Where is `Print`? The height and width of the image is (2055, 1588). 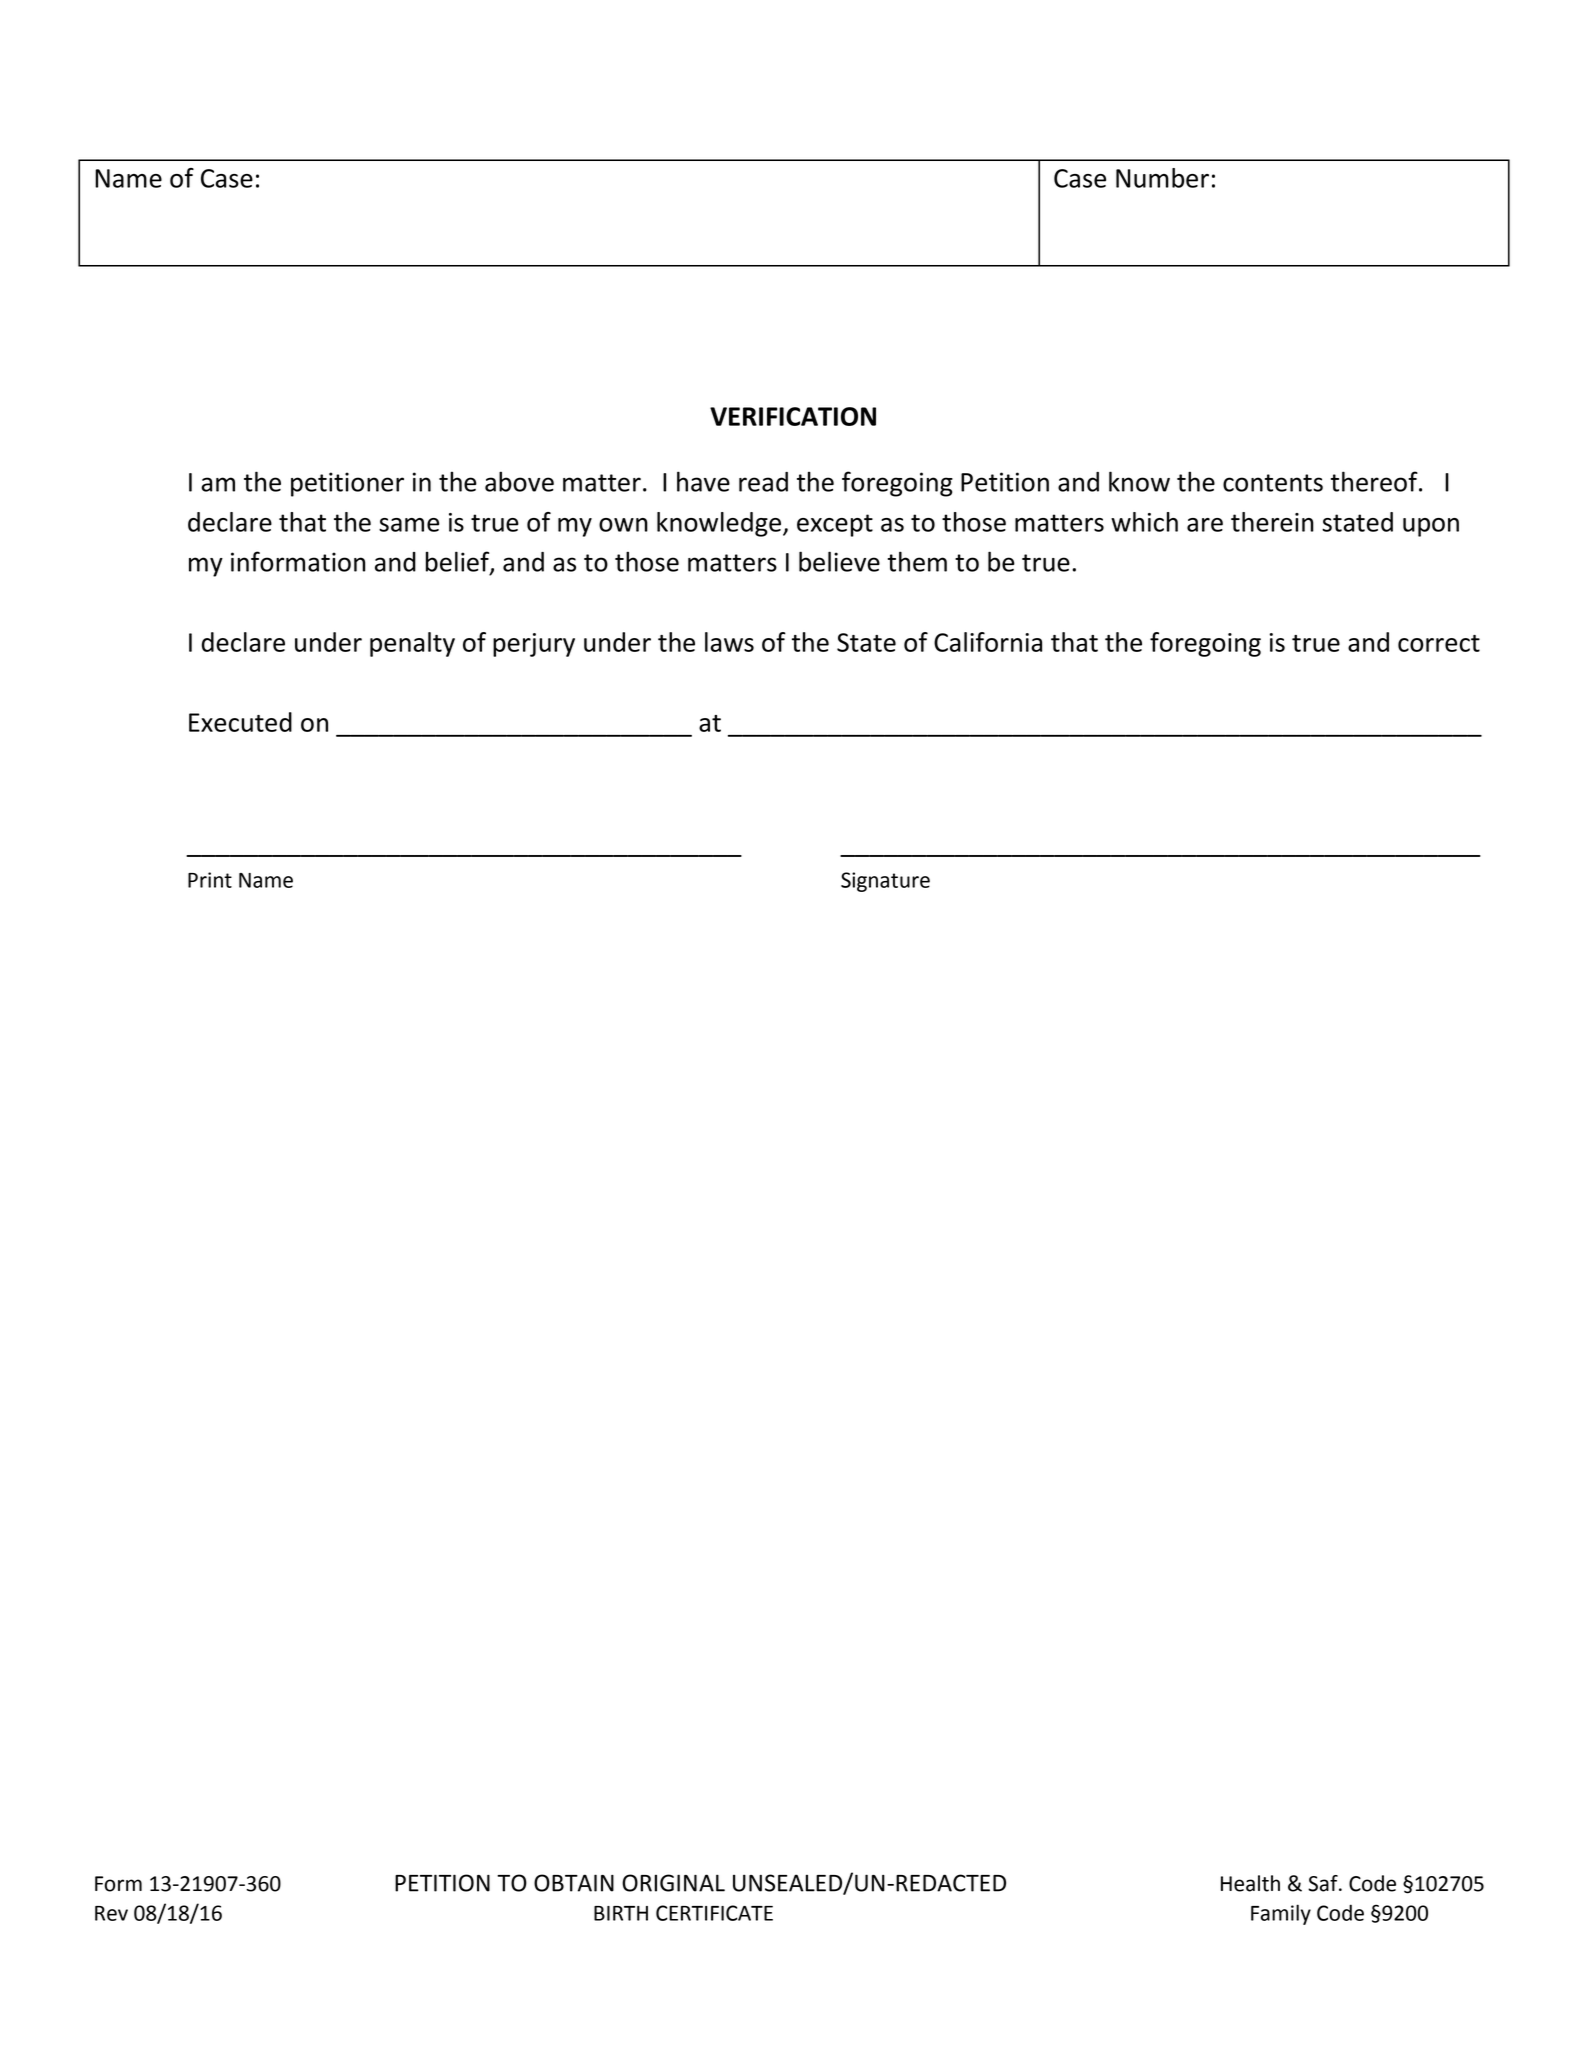 Print is located at coordinates (210, 880).
